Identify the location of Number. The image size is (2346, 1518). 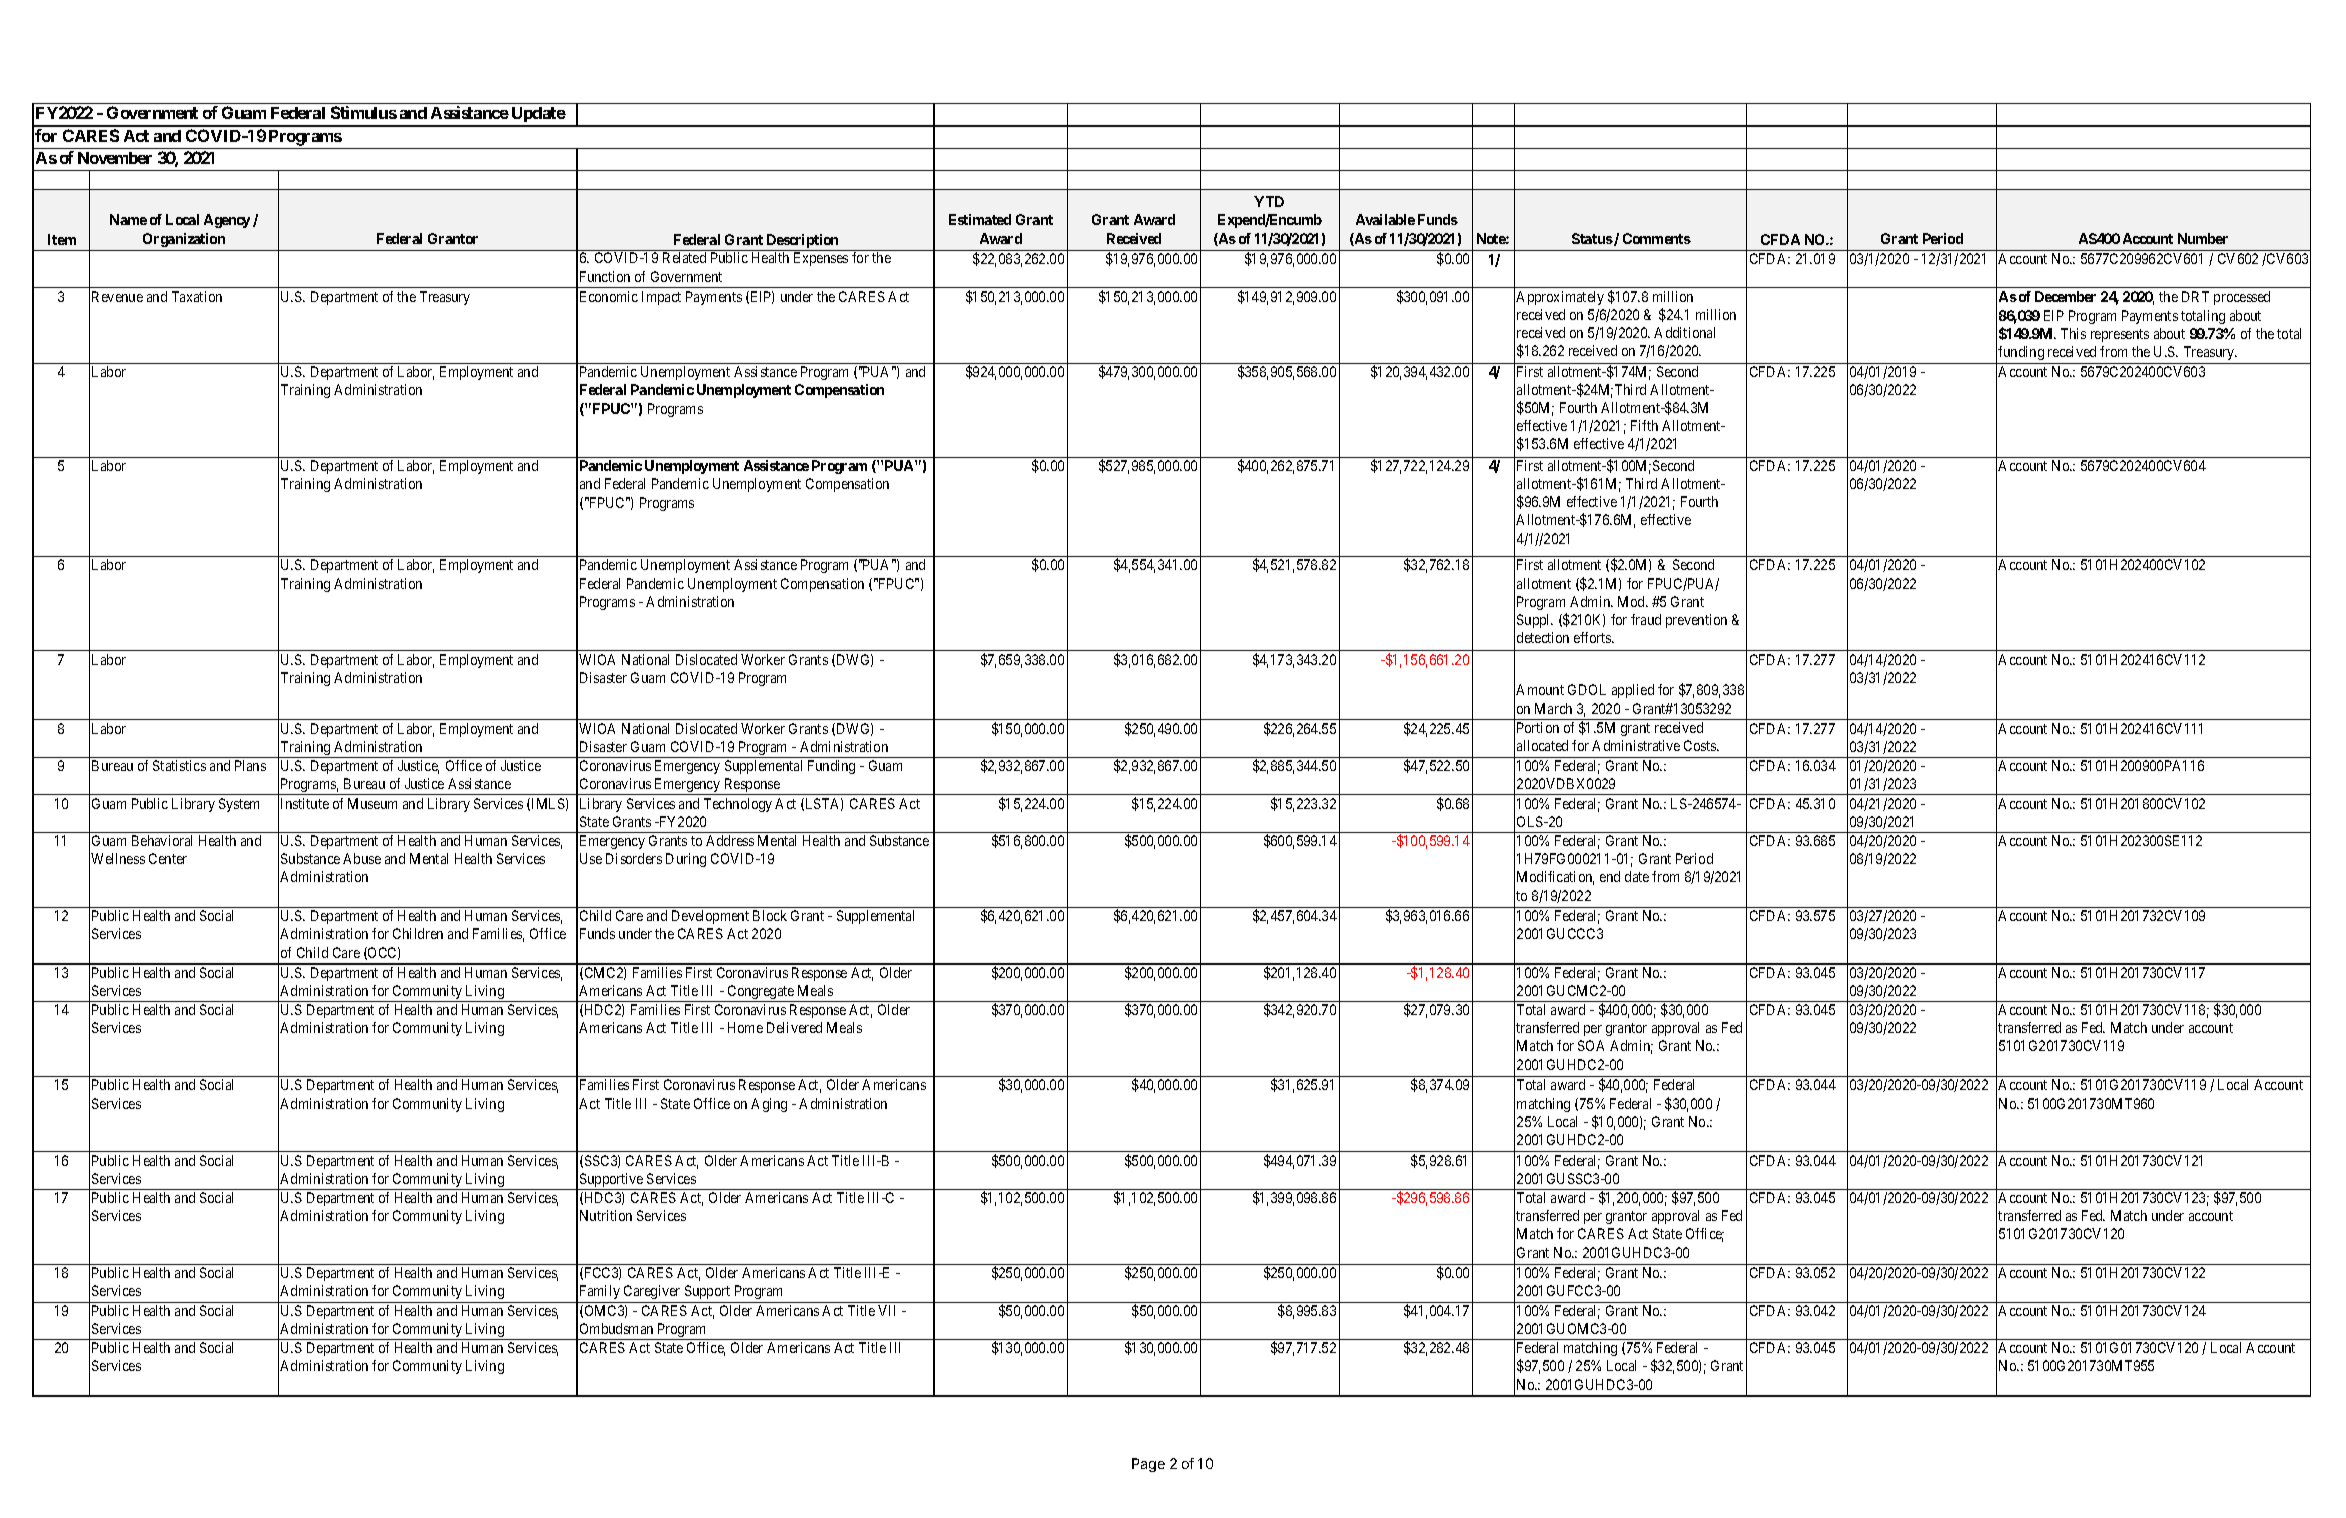
(2203, 238).
